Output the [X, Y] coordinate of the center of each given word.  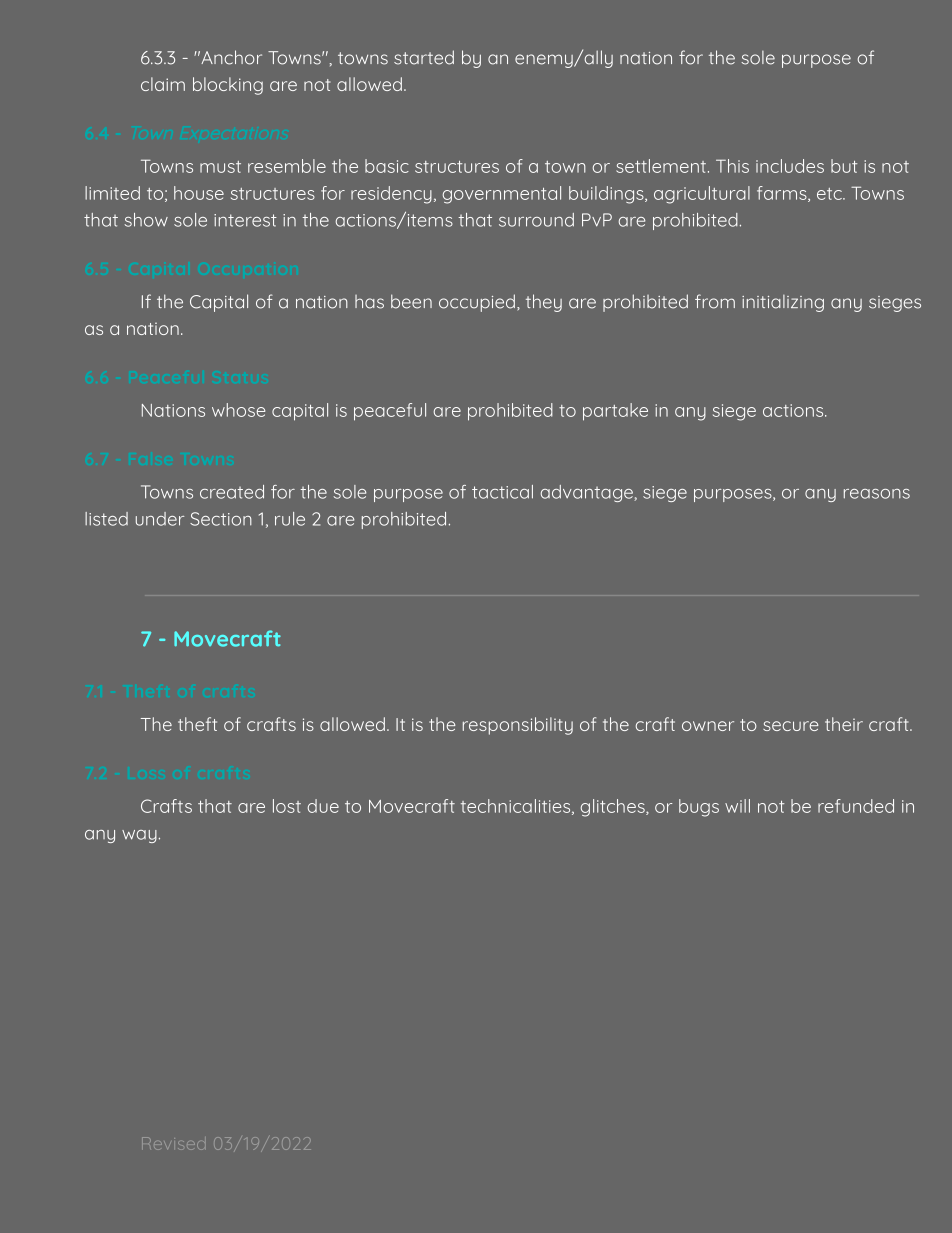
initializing [783, 303]
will [737, 806]
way [139, 836]
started [424, 57]
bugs [699, 808]
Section [221, 519]
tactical [502, 492]
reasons [877, 494]
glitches [614, 808]
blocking [228, 86]
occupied [477, 303]
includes [790, 166]
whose [238, 410]
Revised [171, 1143]
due [323, 806]
